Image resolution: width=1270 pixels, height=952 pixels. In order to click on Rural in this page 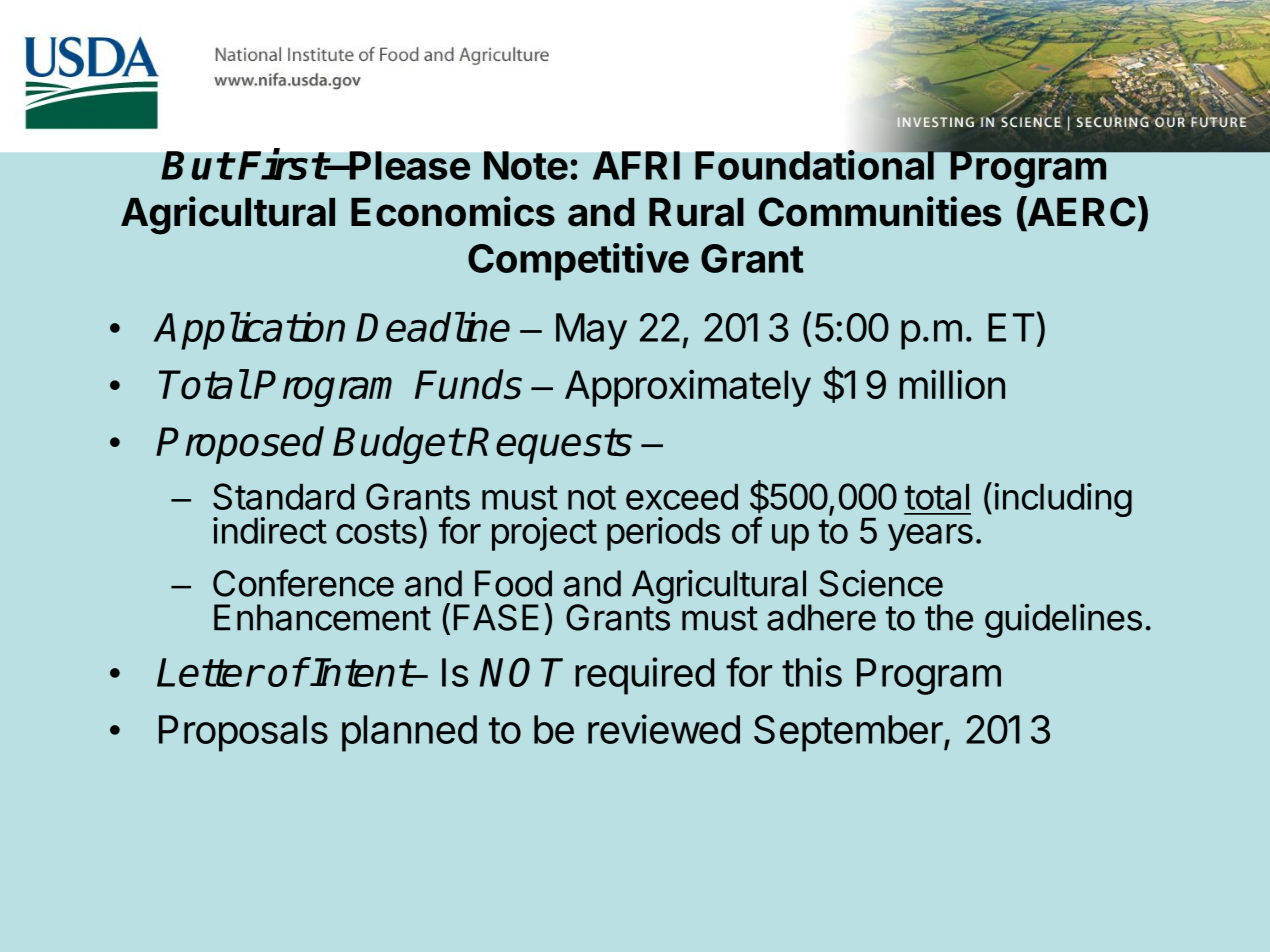, I will do `click(696, 212)`.
